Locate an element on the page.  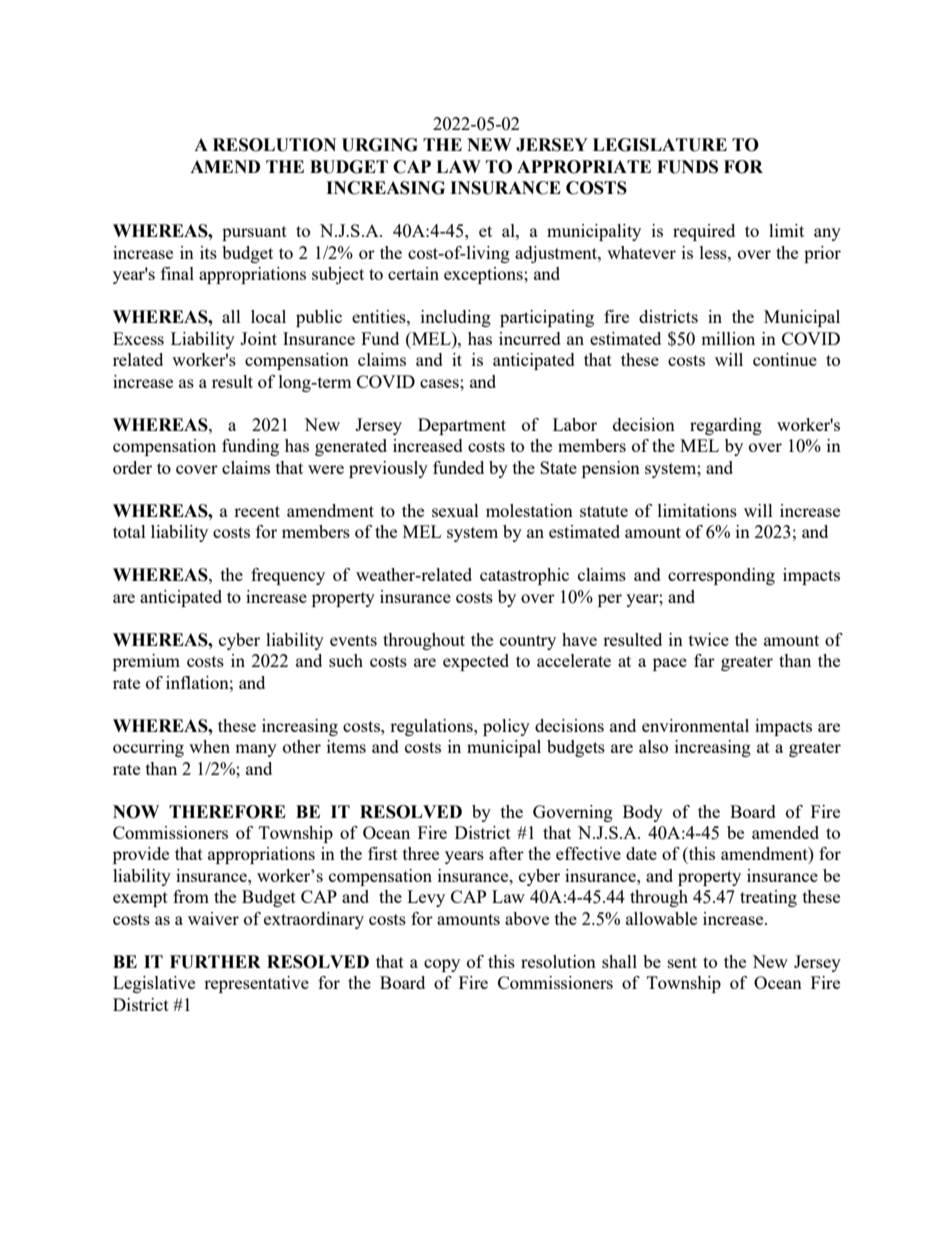
when is located at coordinates (209, 746).
